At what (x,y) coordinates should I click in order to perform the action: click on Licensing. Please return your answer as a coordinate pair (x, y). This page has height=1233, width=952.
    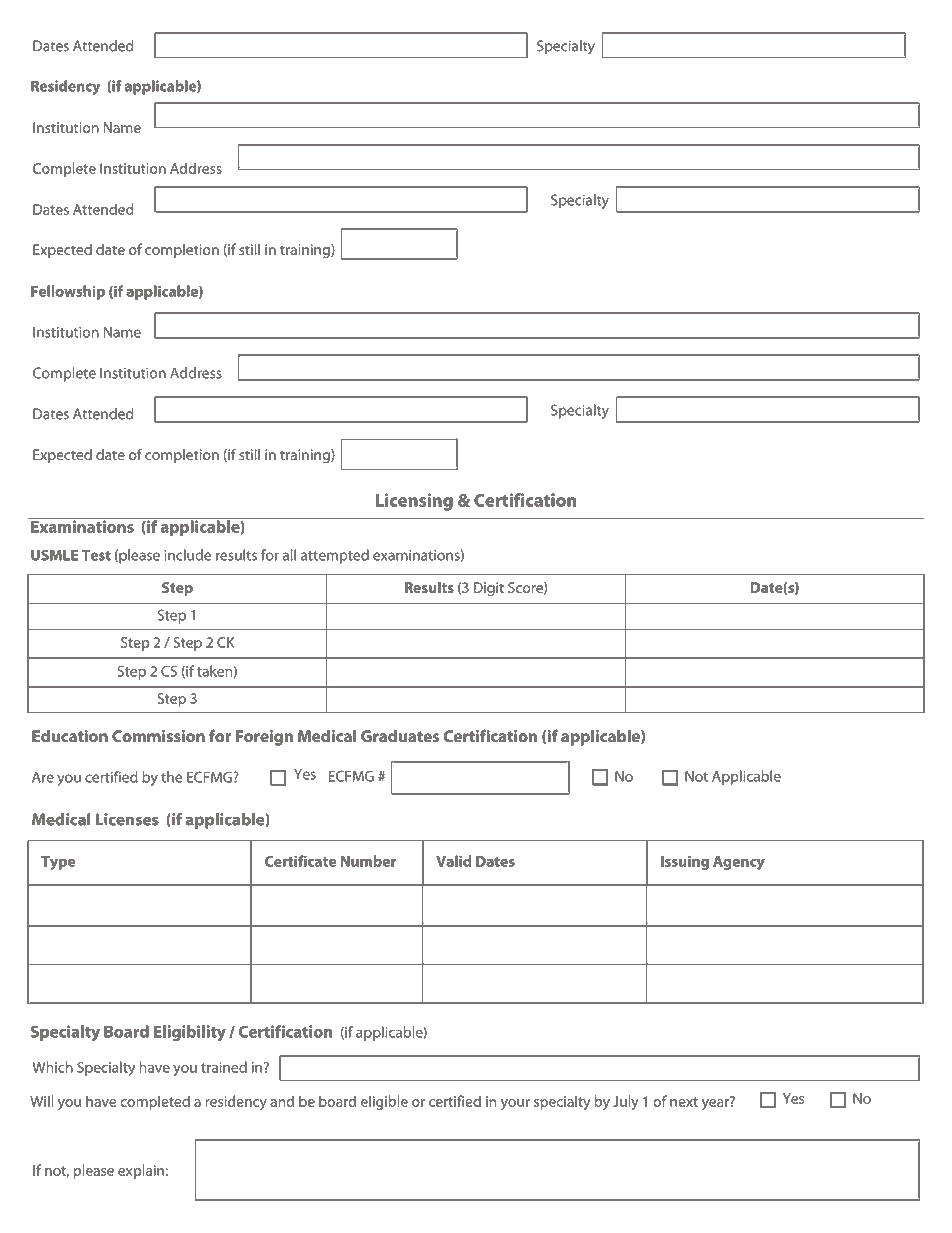
    Looking at the image, I should click on (414, 502).
